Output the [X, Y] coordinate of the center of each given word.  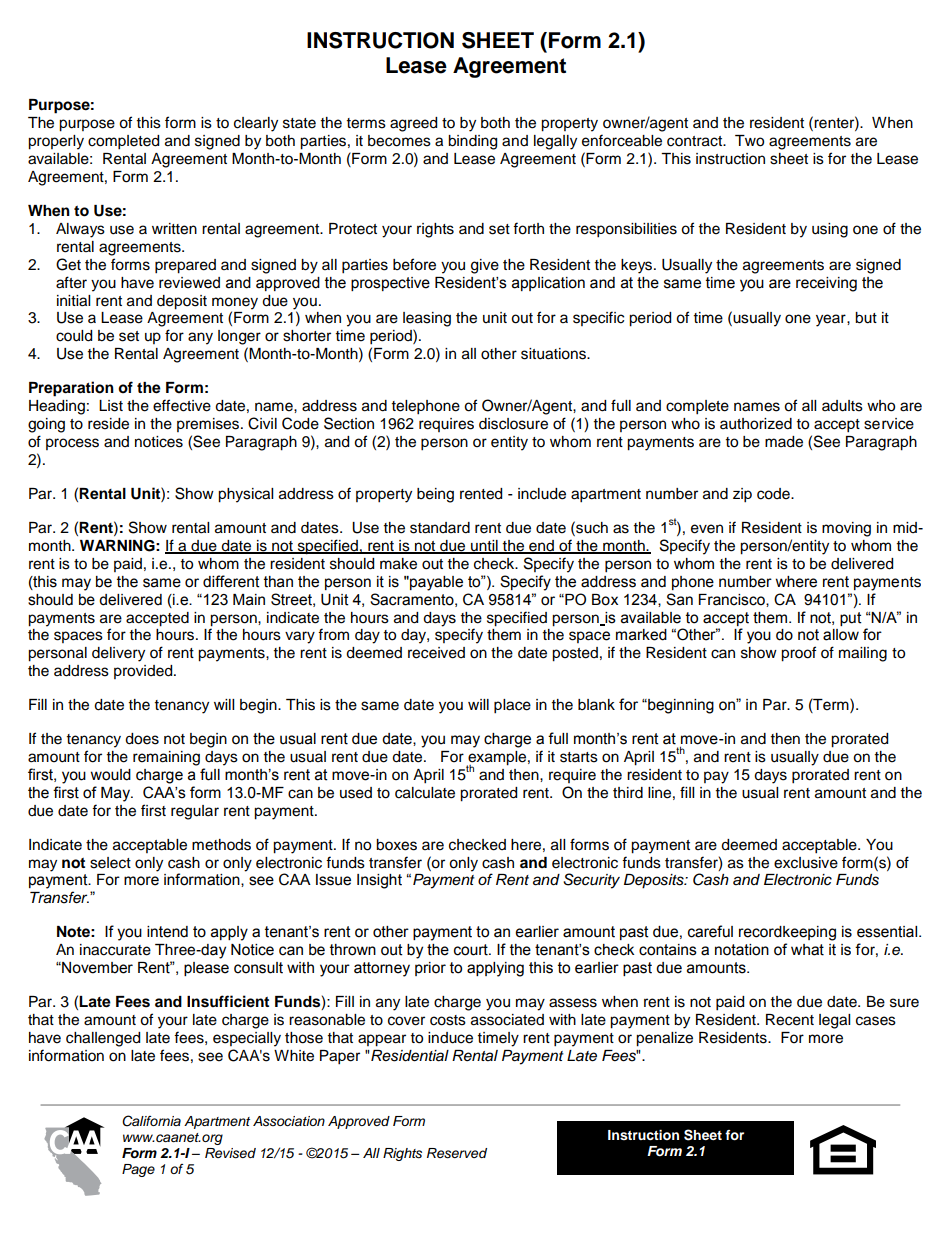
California [151, 1121]
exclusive [806, 863]
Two [749, 141]
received [436, 653]
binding [472, 142]
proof [798, 654]
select [110, 863]
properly [56, 142]
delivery [118, 654]
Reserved [457, 1153]
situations [554, 354]
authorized [756, 424]
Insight [379, 881]
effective [182, 405]
